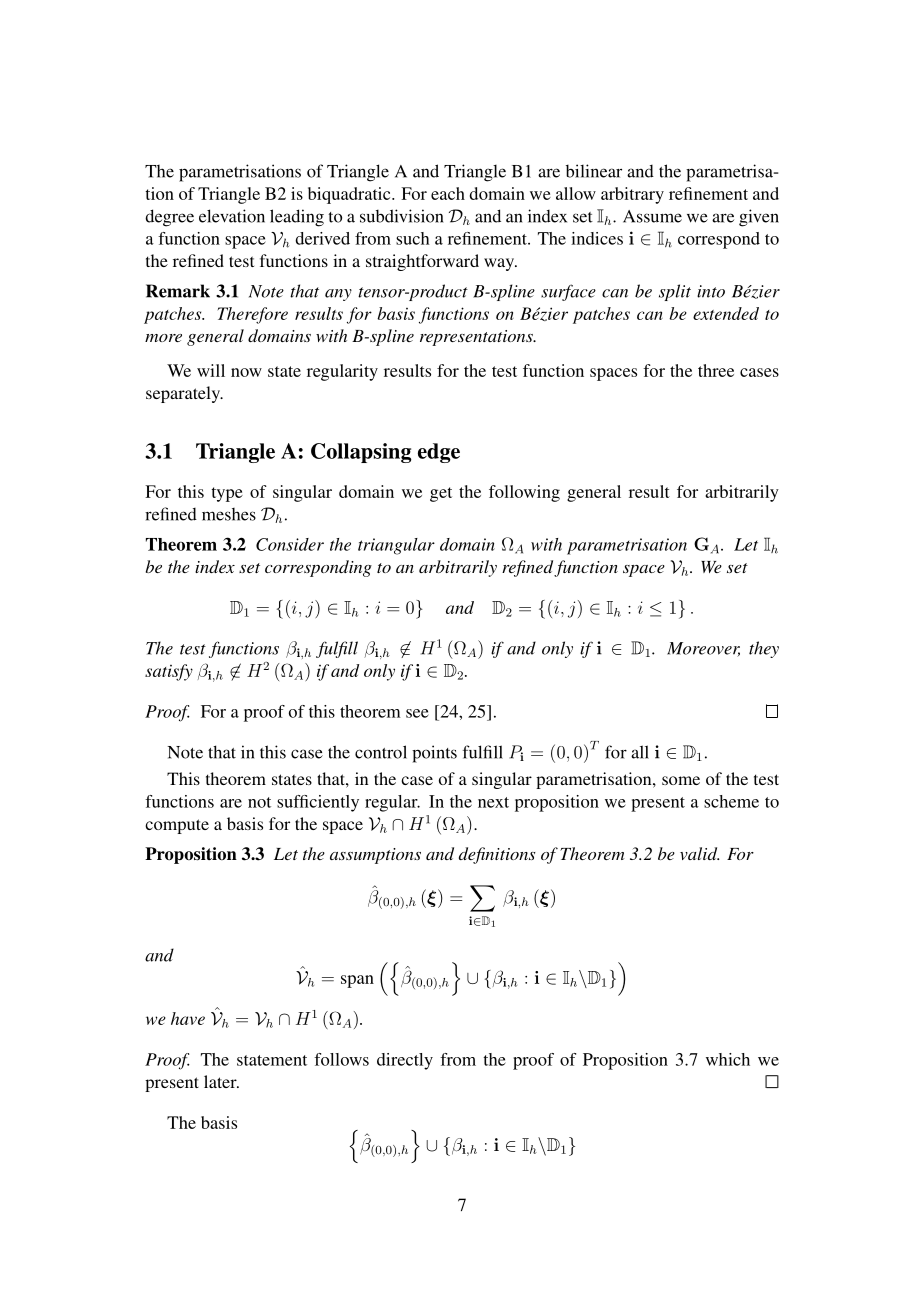 The height and width of the screenshot is (1308, 924). What do you see at coordinates (246, 372) in the screenshot?
I see `now` at bounding box center [246, 372].
